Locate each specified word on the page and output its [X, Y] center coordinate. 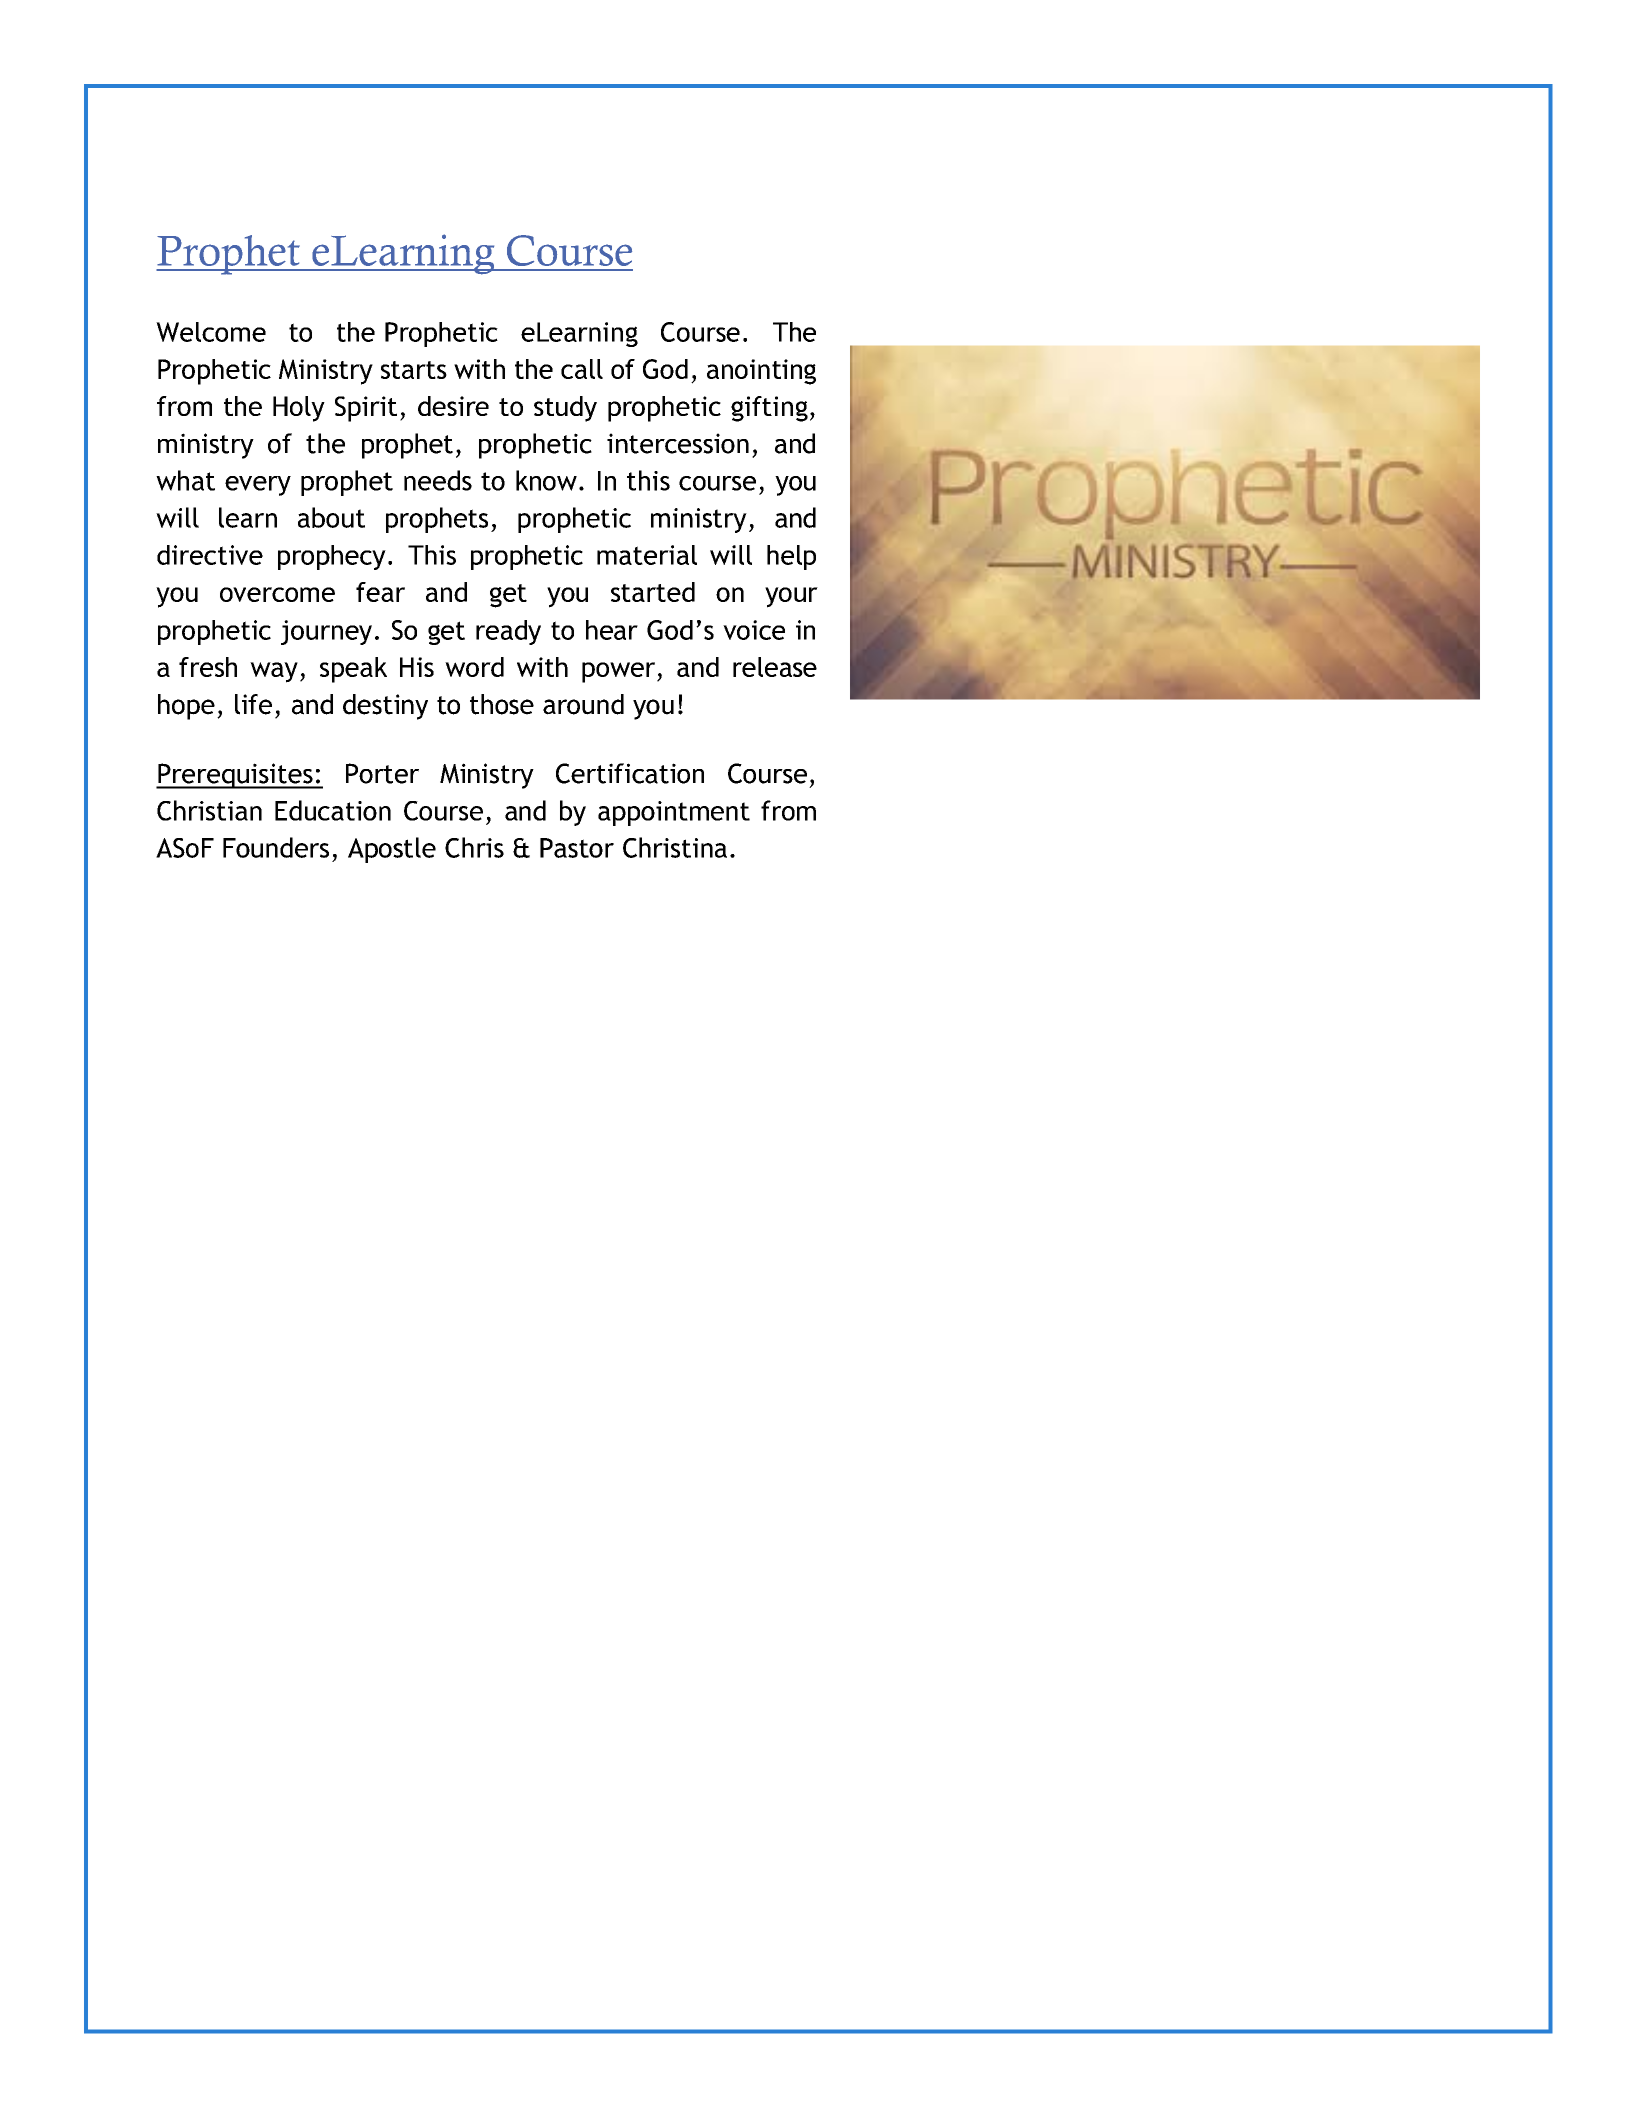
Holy [299, 409]
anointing [761, 372]
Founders [276, 847]
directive [210, 555]
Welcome [211, 332]
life [253, 704]
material [647, 555]
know [546, 480]
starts [414, 370]
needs [438, 480]
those [502, 704]
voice [754, 630]
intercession [678, 443]
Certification [630, 773]
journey [326, 632]
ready [508, 632]
